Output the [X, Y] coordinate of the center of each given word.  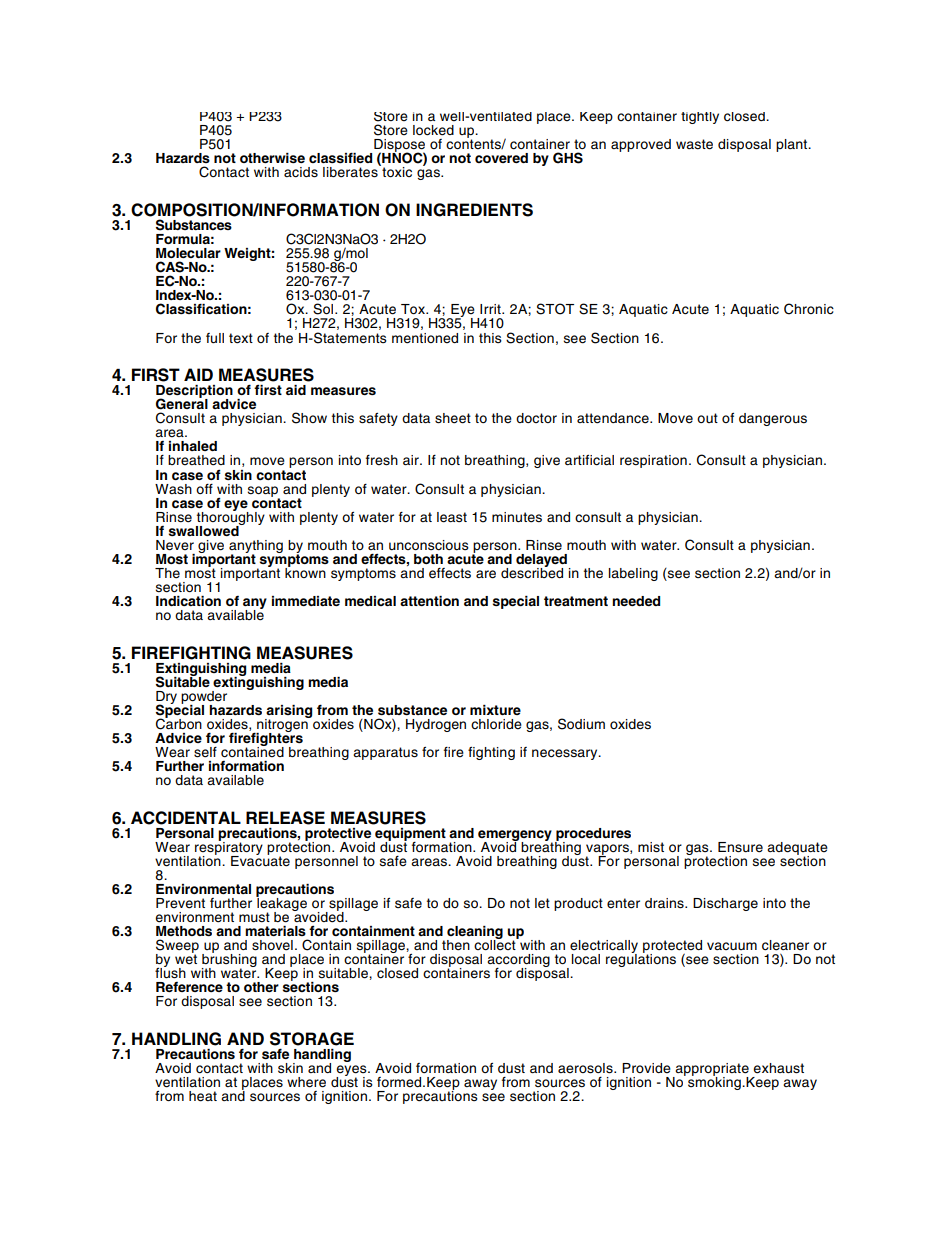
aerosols [586, 1068]
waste [694, 144]
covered [501, 158]
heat [203, 1096]
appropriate [711, 1070]
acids [301, 172]
